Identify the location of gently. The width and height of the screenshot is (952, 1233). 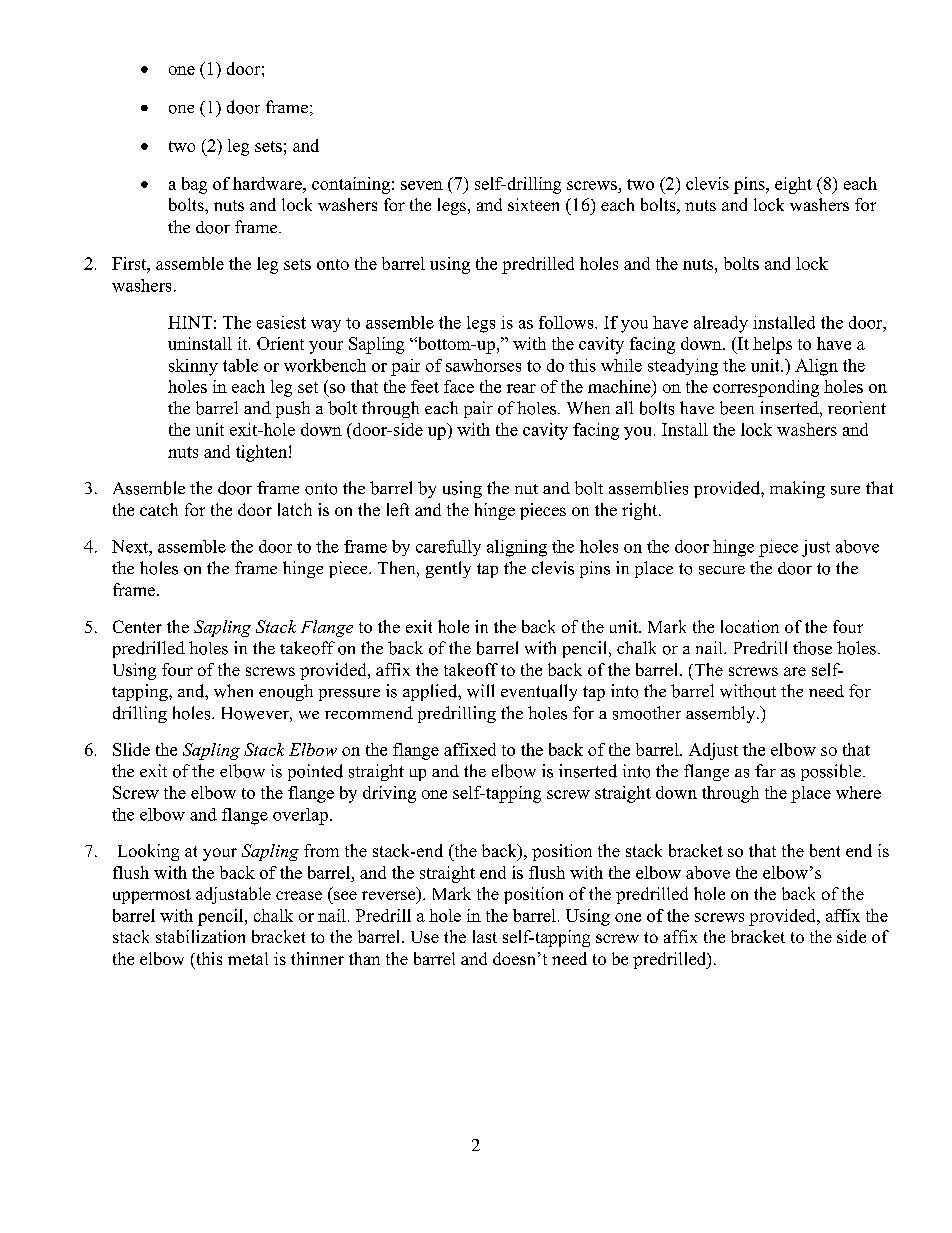
(448, 569).
